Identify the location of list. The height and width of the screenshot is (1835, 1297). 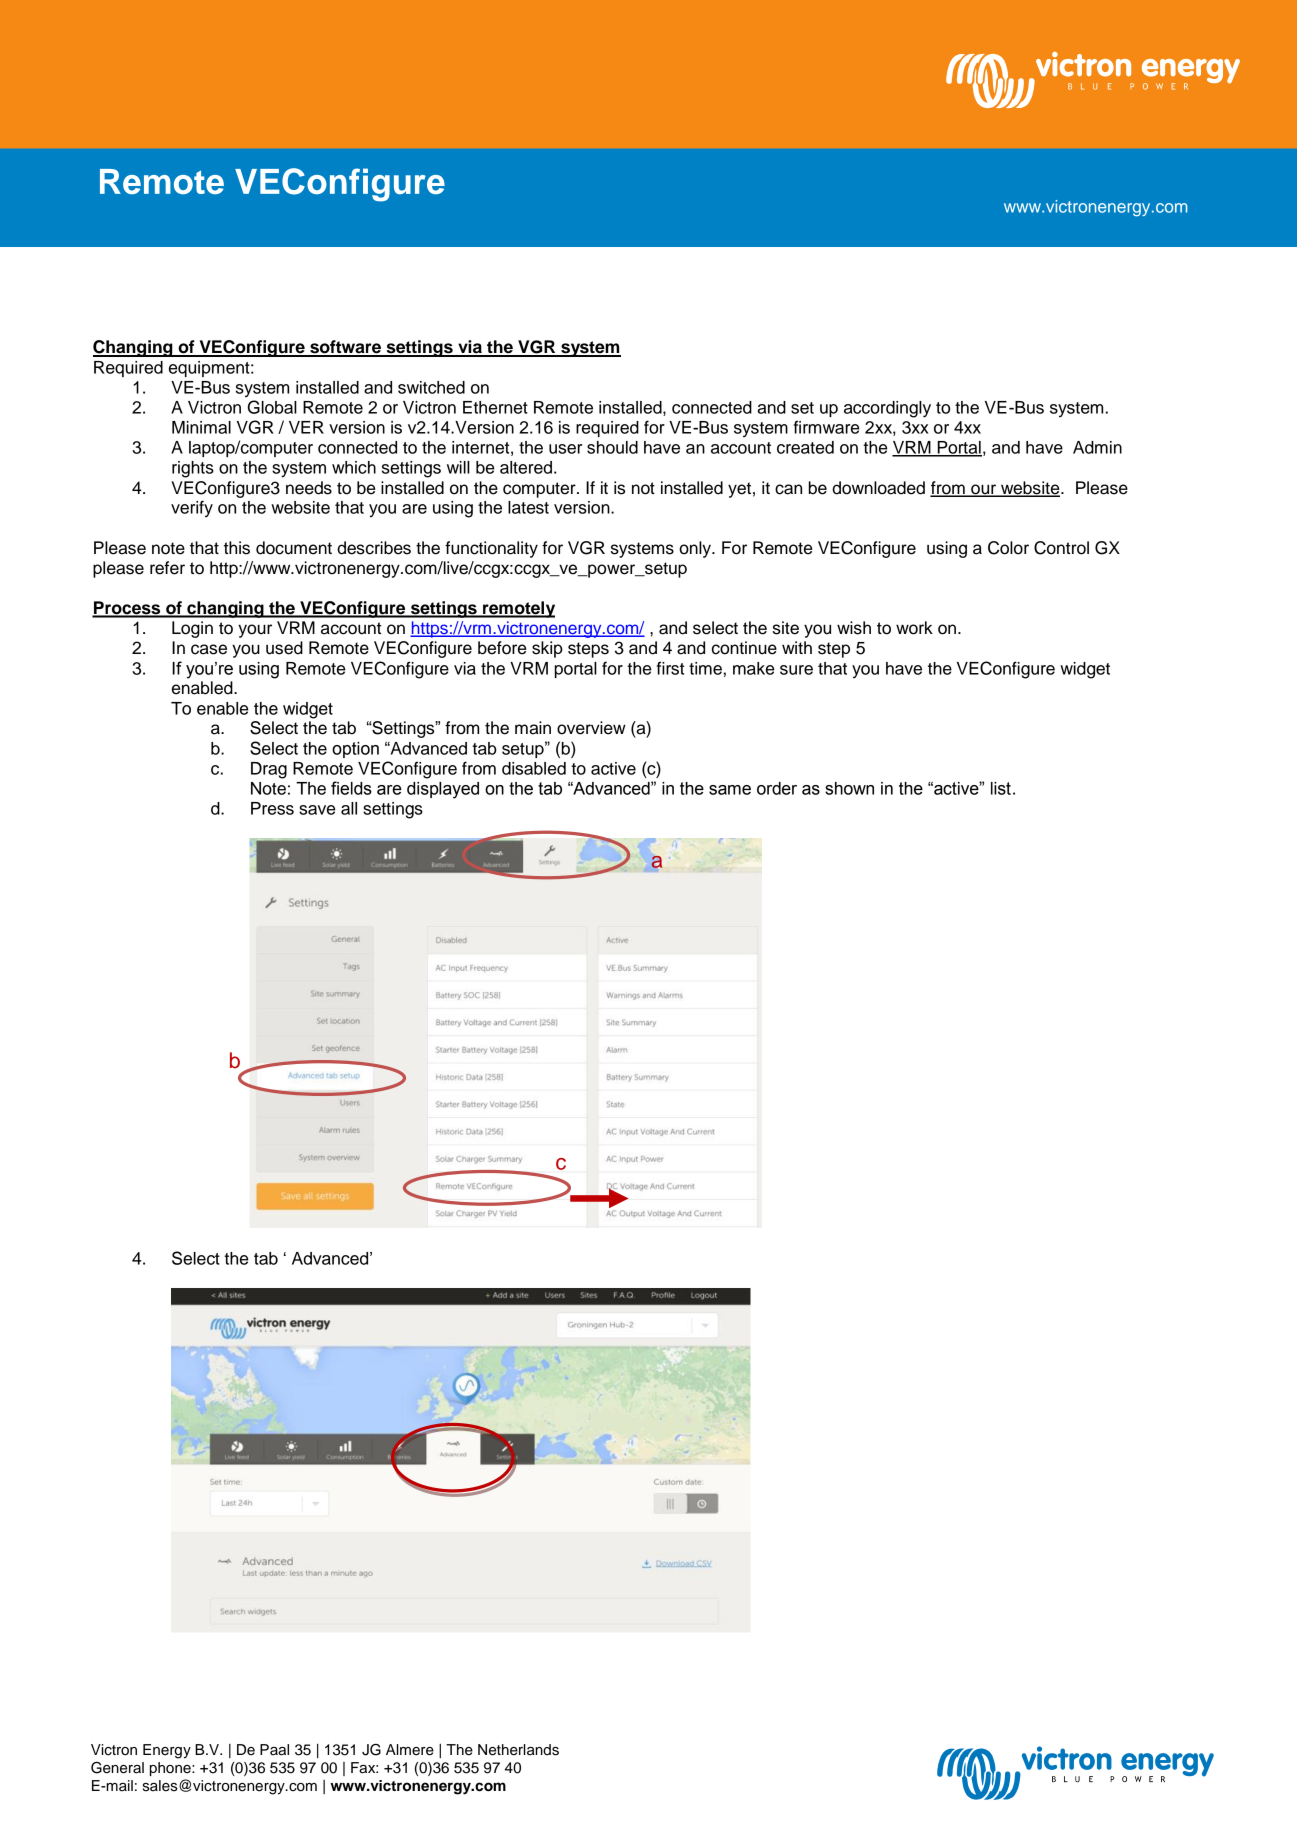
(1001, 788).
